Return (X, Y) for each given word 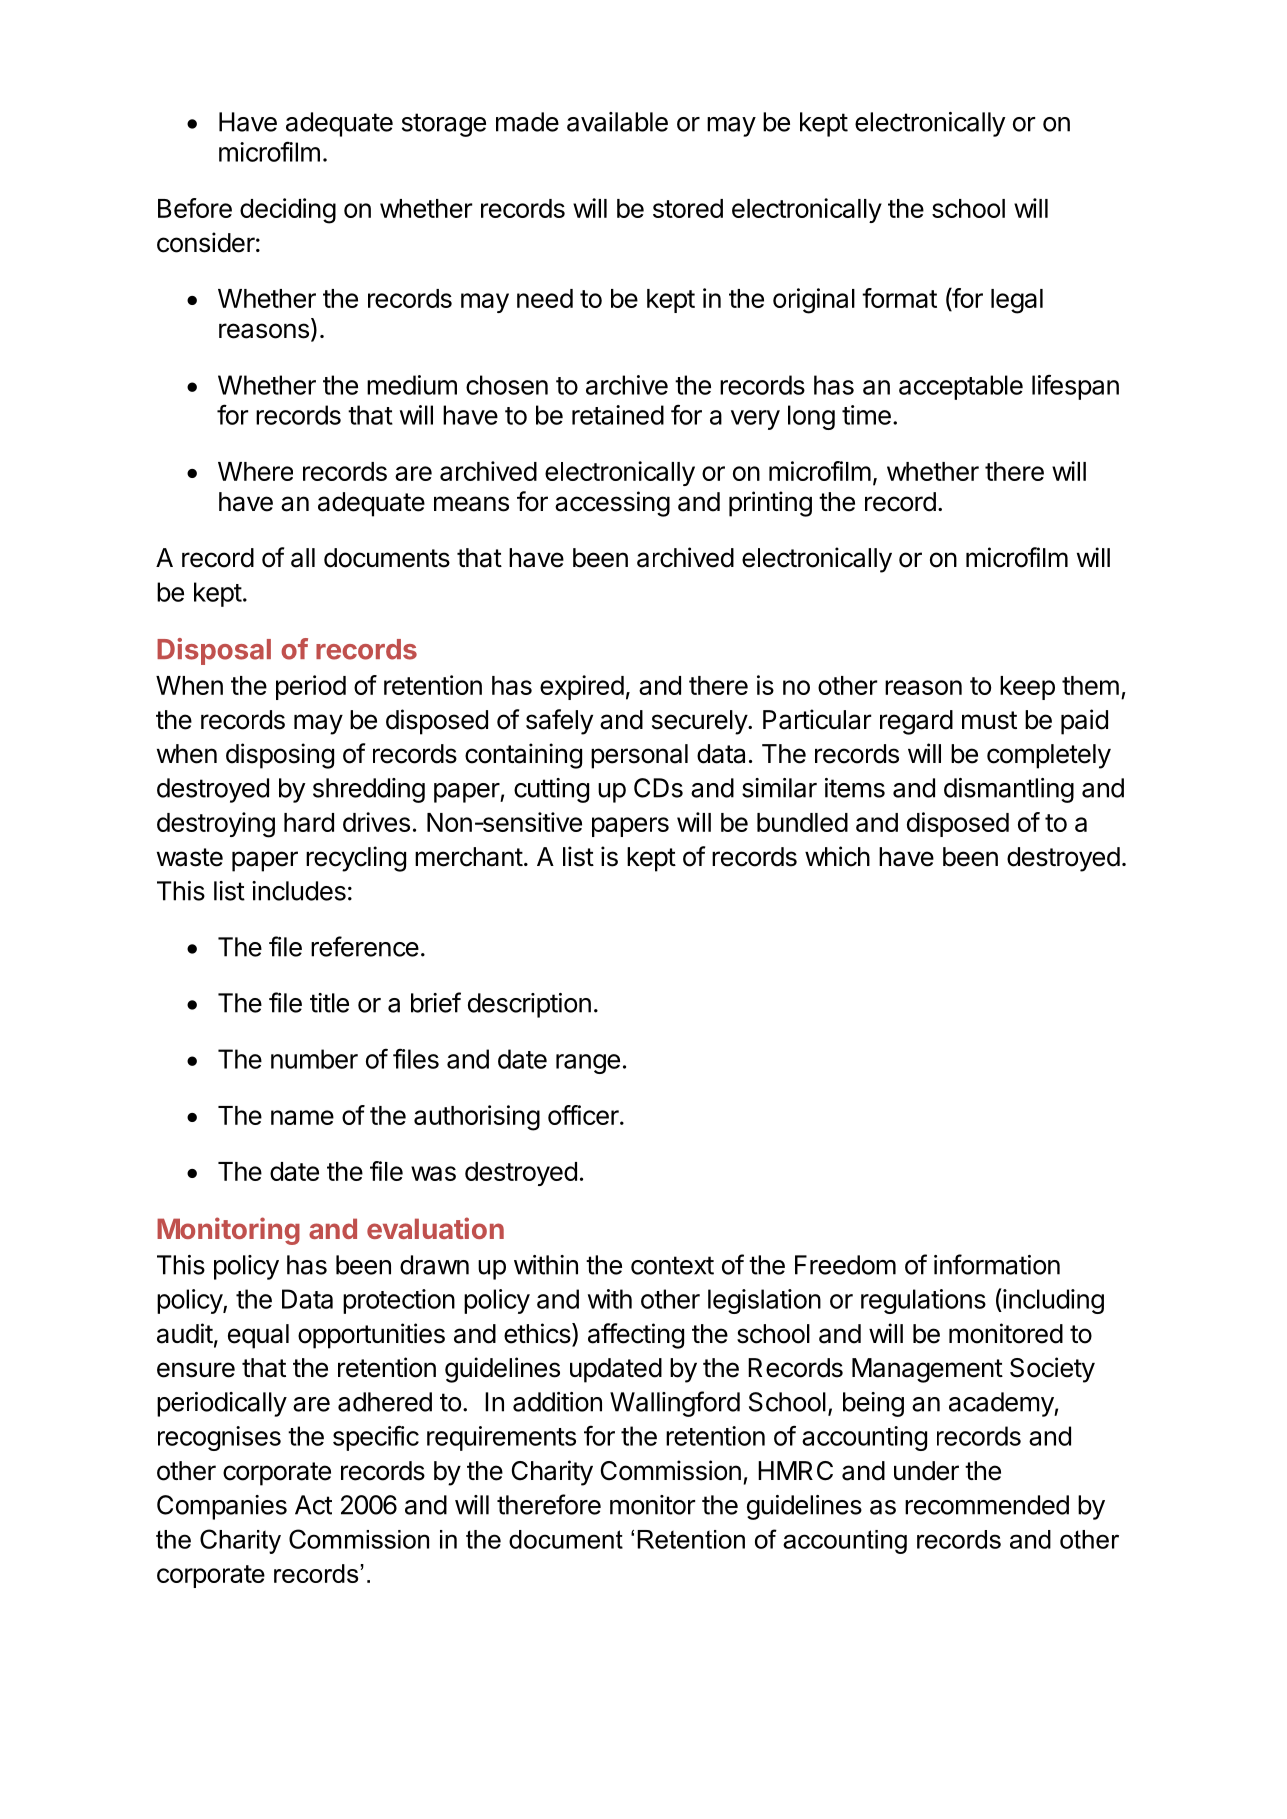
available (617, 122)
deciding (288, 211)
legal (1017, 301)
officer (583, 1115)
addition (557, 1402)
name (302, 1117)
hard (309, 822)
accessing (612, 504)
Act (313, 1505)
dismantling (1009, 790)
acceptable (961, 387)
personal (639, 756)
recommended (987, 1505)
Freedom (845, 1265)
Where (255, 471)
